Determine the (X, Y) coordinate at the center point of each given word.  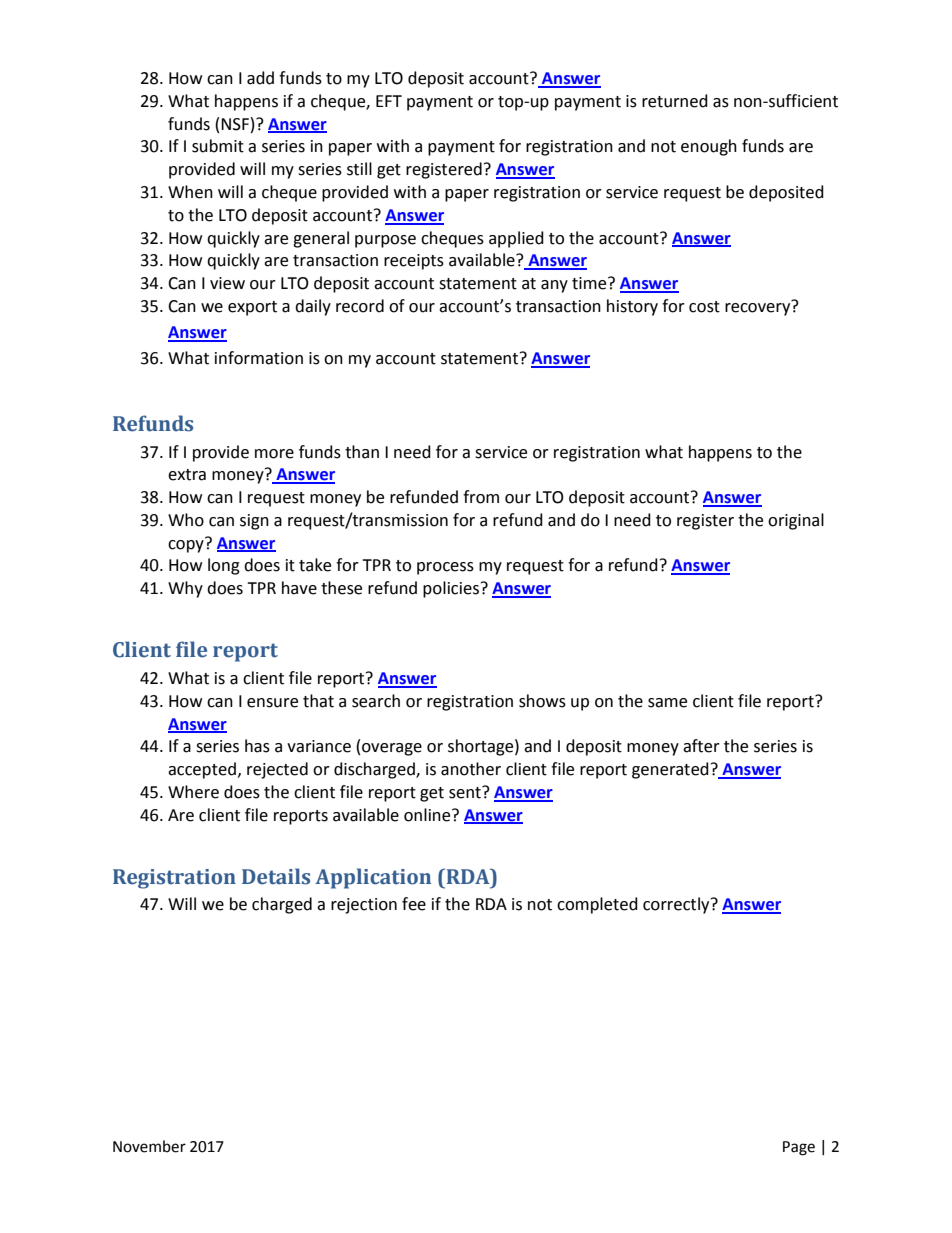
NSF (235, 124)
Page (799, 1148)
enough (709, 147)
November (149, 1146)
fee (414, 904)
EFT (389, 101)
